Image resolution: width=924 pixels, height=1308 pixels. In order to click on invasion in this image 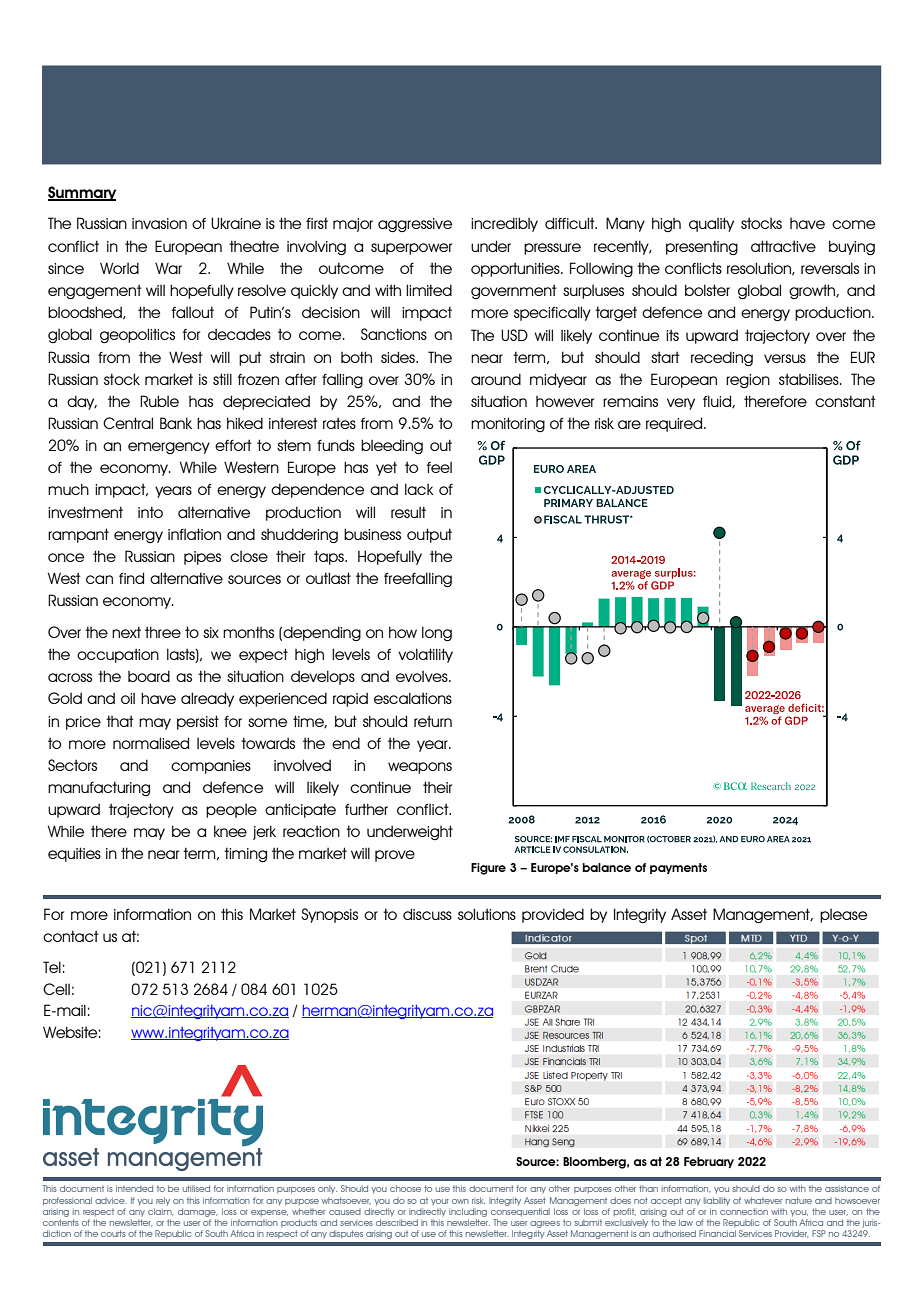, I will do `click(159, 223)`.
